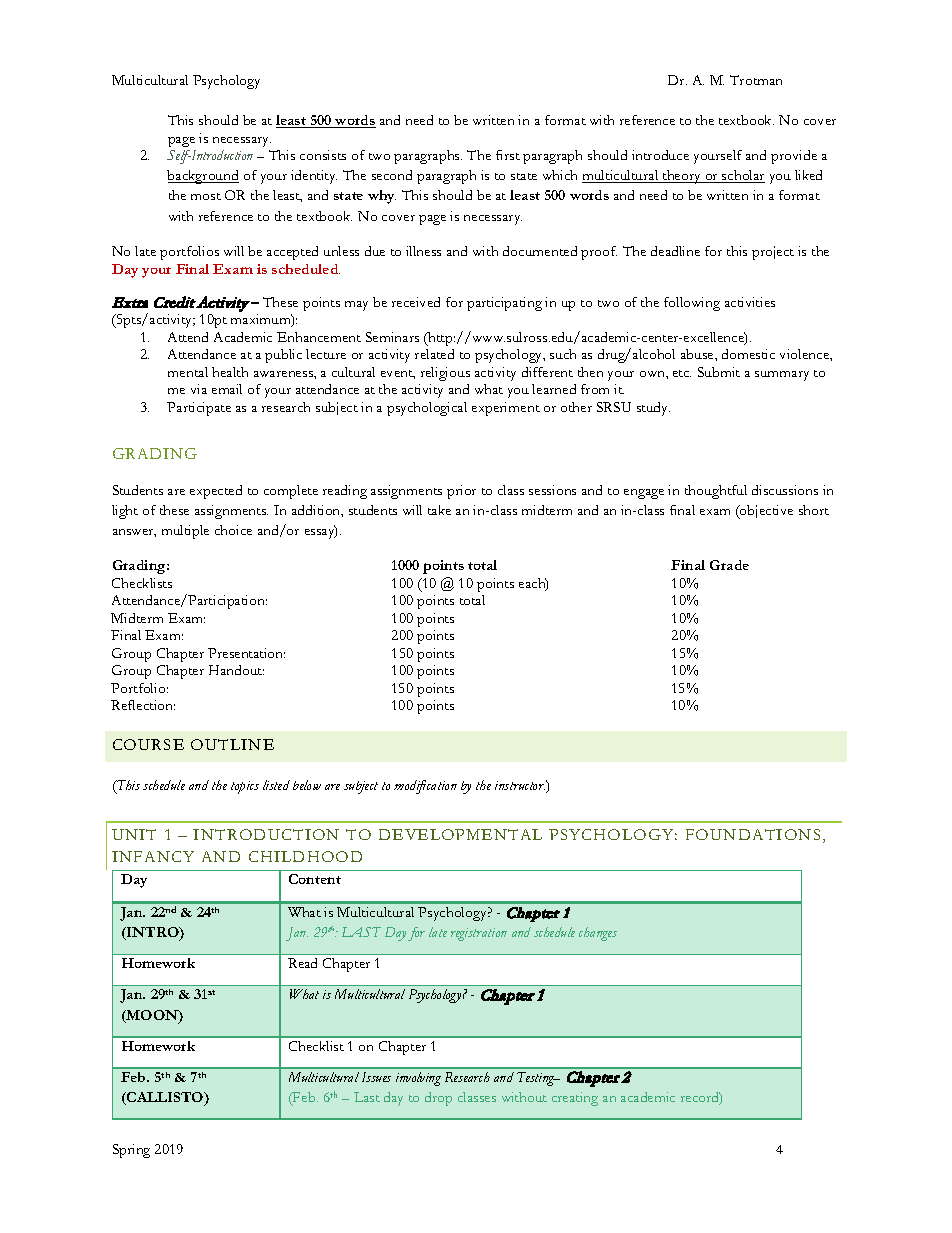  I want to click on first, so click(508, 155).
